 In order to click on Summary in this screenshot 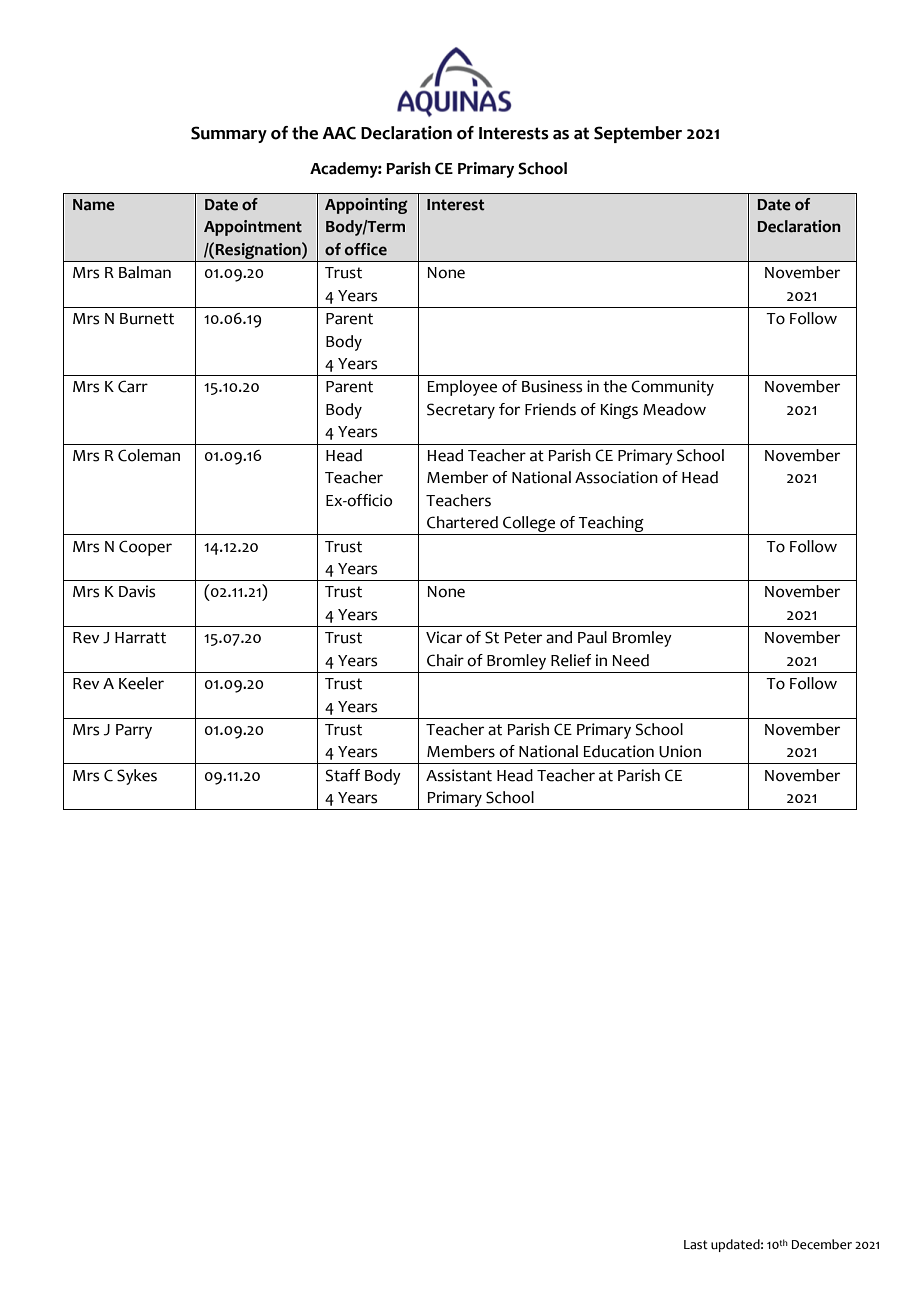, I will do `click(229, 134)`.
